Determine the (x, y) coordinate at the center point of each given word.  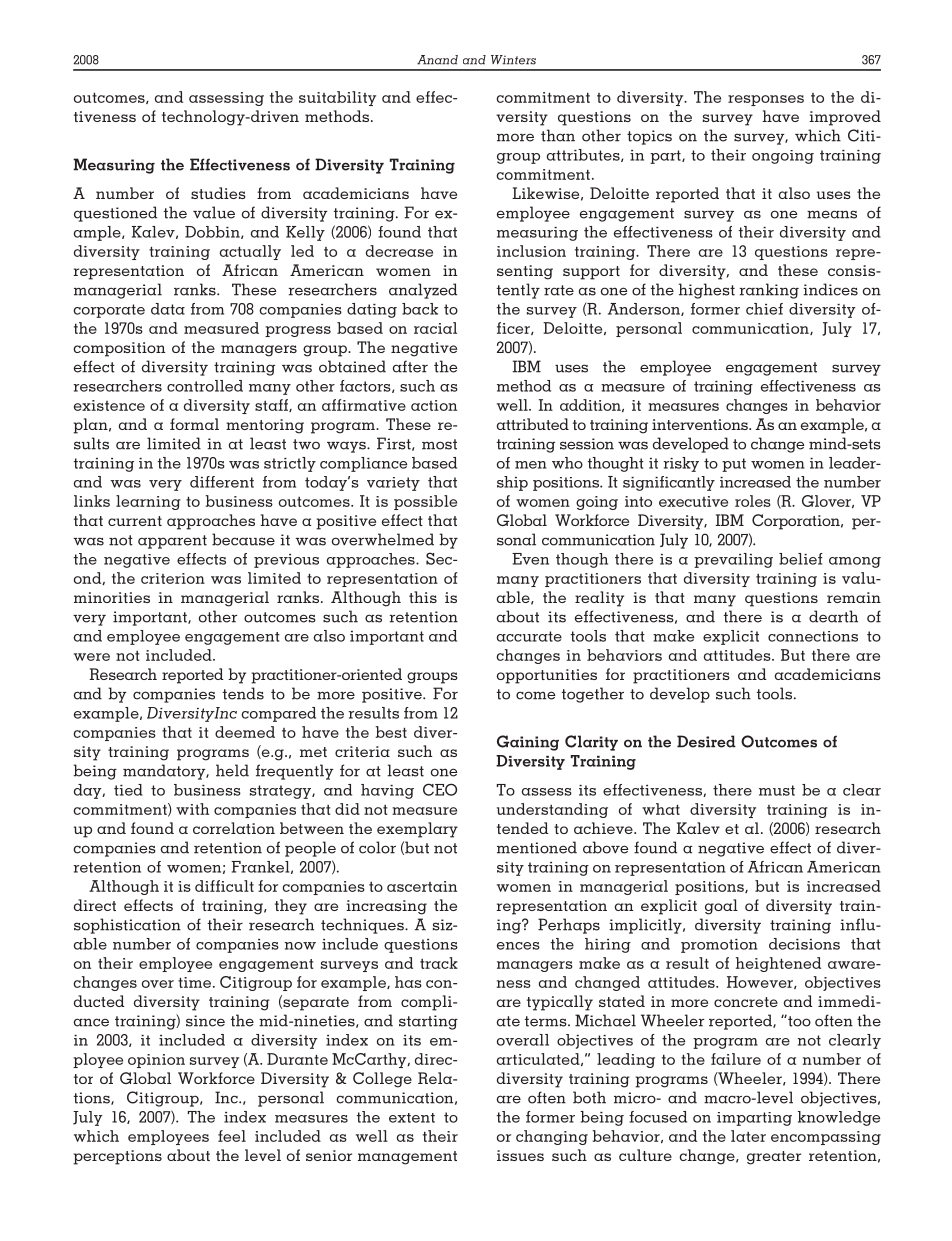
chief (764, 309)
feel (232, 1136)
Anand (437, 60)
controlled (205, 386)
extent (412, 1118)
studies (218, 193)
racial (435, 328)
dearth (833, 616)
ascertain (422, 886)
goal (721, 907)
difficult (224, 886)
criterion (173, 578)
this (423, 597)
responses (766, 100)
